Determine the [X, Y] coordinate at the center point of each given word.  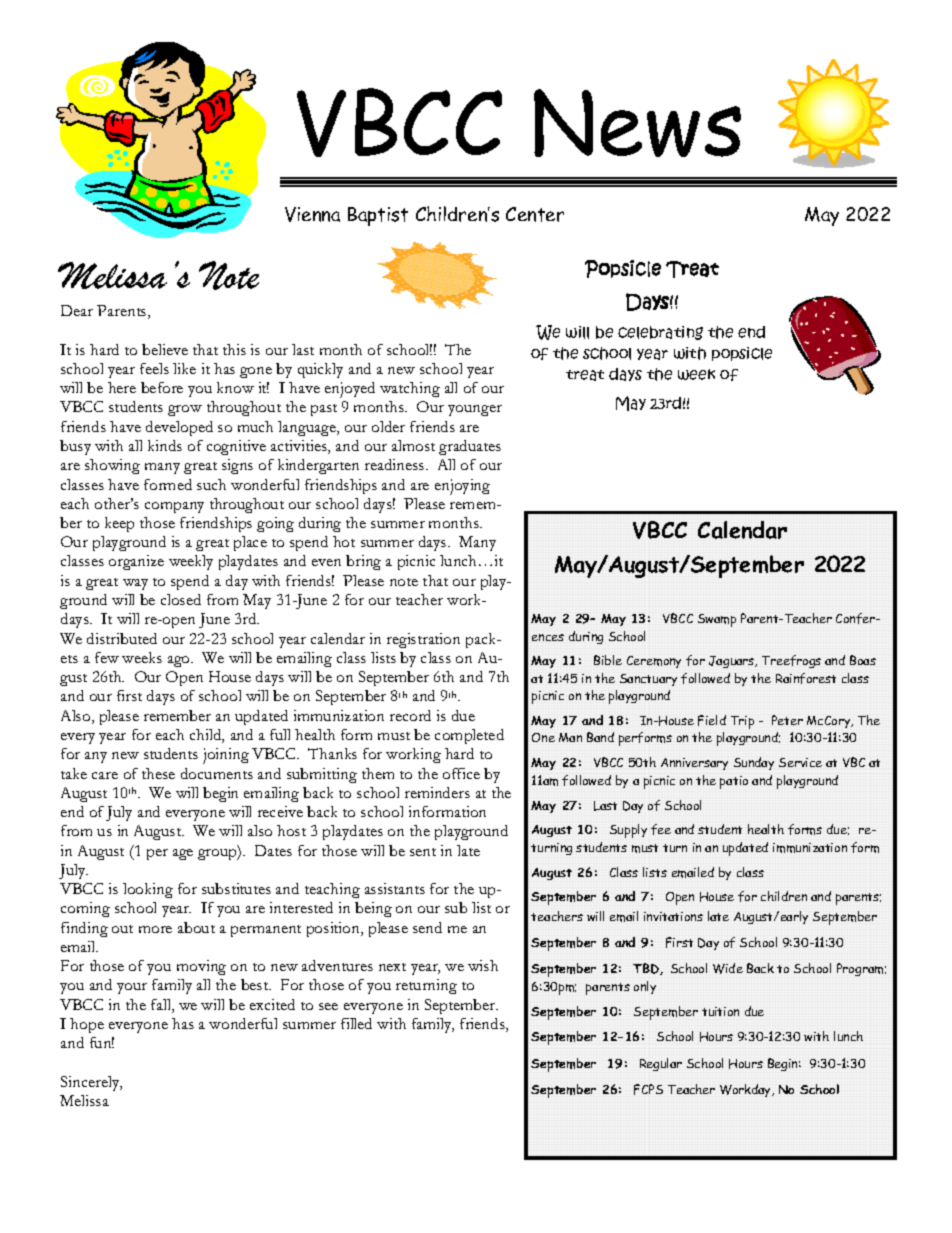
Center [535, 214]
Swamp [717, 620]
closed [181, 599]
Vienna [312, 214]
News [637, 123]
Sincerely [91, 1083]
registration [423, 640]
